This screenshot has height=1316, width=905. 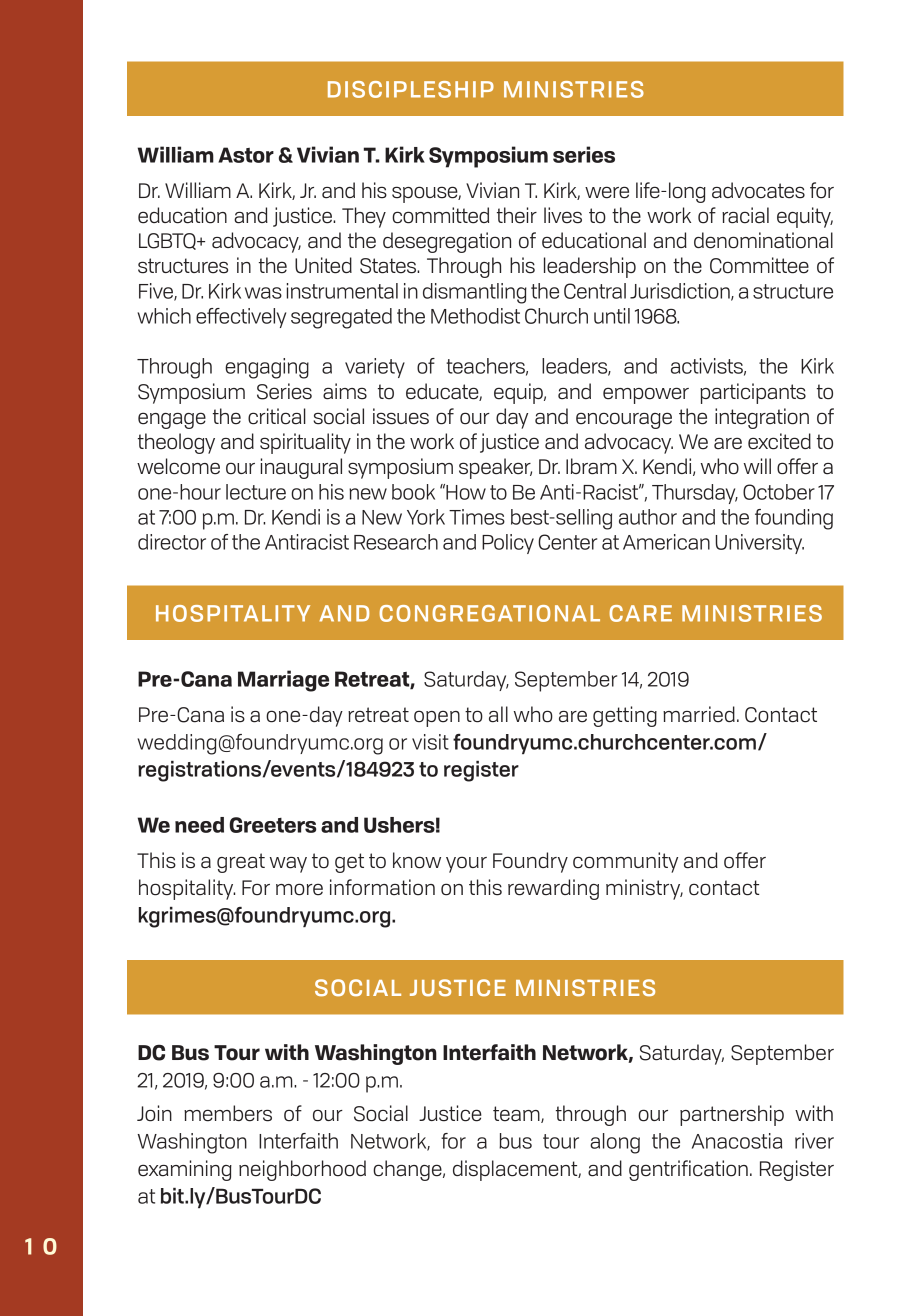 I want to click on advocates, so click(x=758, y=190).
